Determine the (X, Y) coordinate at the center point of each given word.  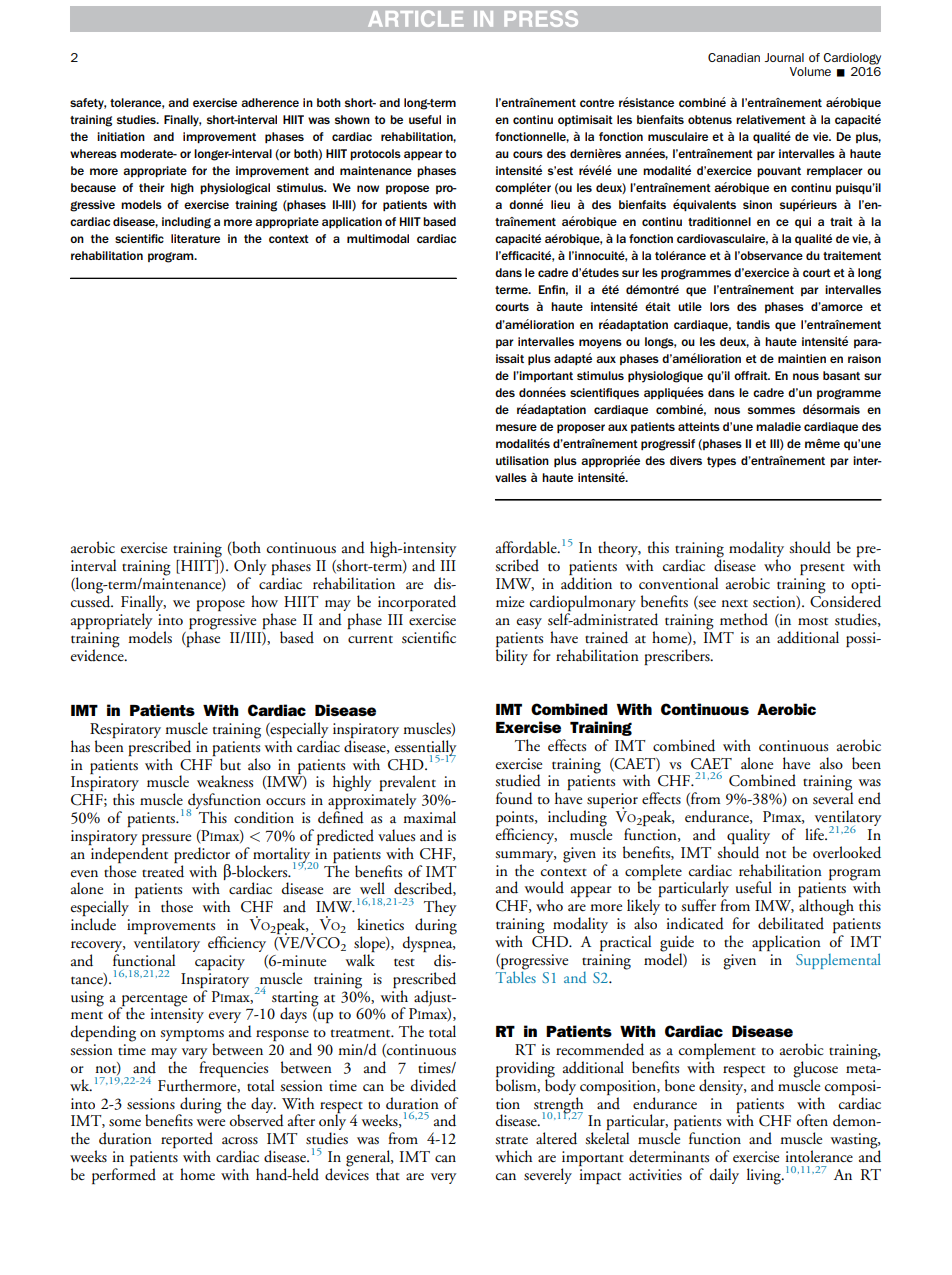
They (440, 908)
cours (528, 154)
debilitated (791, 923)
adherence (270, 102)
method (744, 619)
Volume (810, 71)
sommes (771, 410)
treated (163, 871)
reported (187, 1141)
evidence (98, 654)
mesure (516, 427)
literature (195, 238)
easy (529, 623)
